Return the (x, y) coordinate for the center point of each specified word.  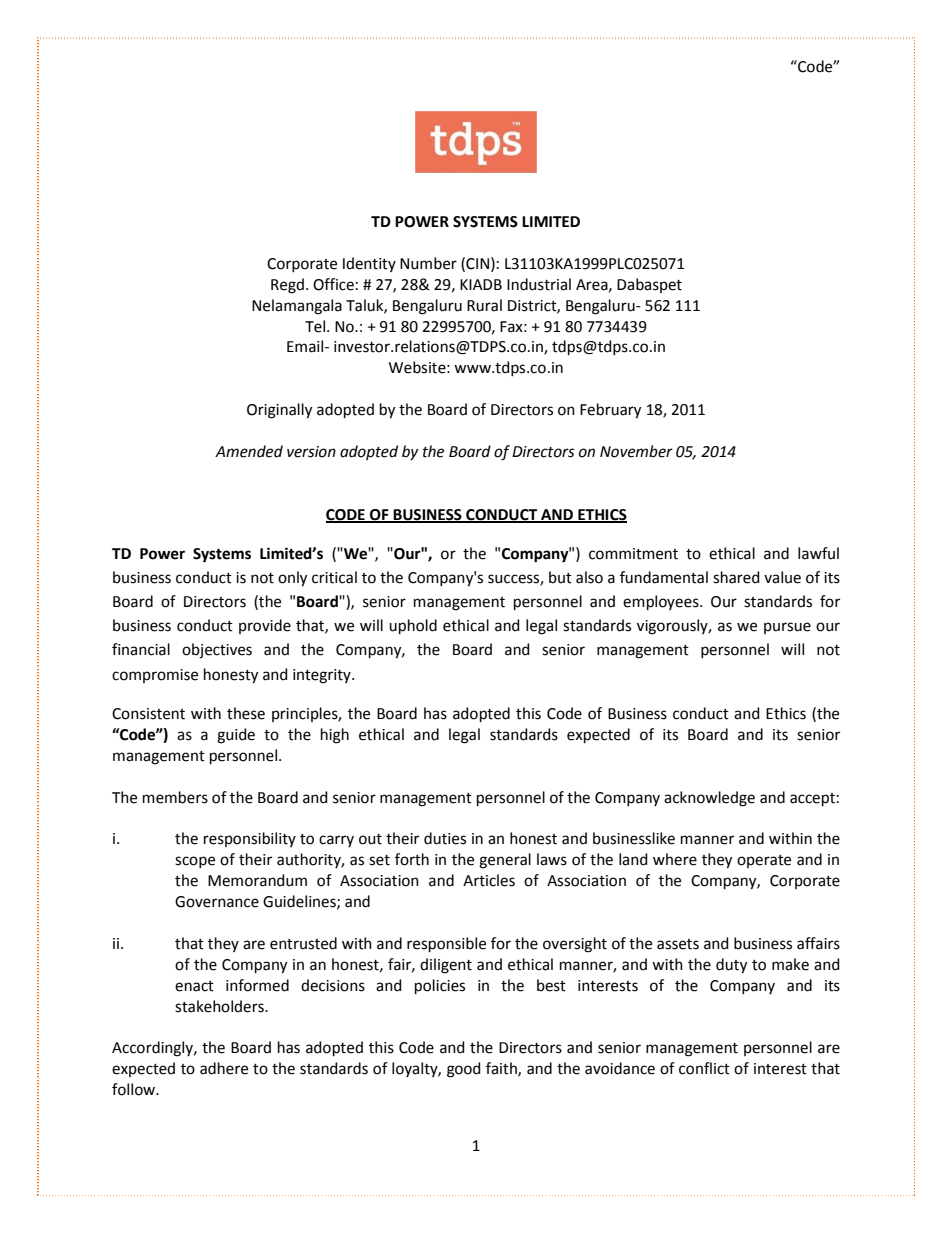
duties (445, 838)
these (246, 713)
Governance (217, 902)
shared (736, 577)
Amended (249, 451)
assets (678, 944)
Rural (484, 305)
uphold (413, 626)
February (610, 411)
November (636, 451)
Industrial (539, 284)
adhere (224, 1068)
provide (265, 626)
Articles (489, 880)
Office (333, 284)
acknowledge (709, 799)
